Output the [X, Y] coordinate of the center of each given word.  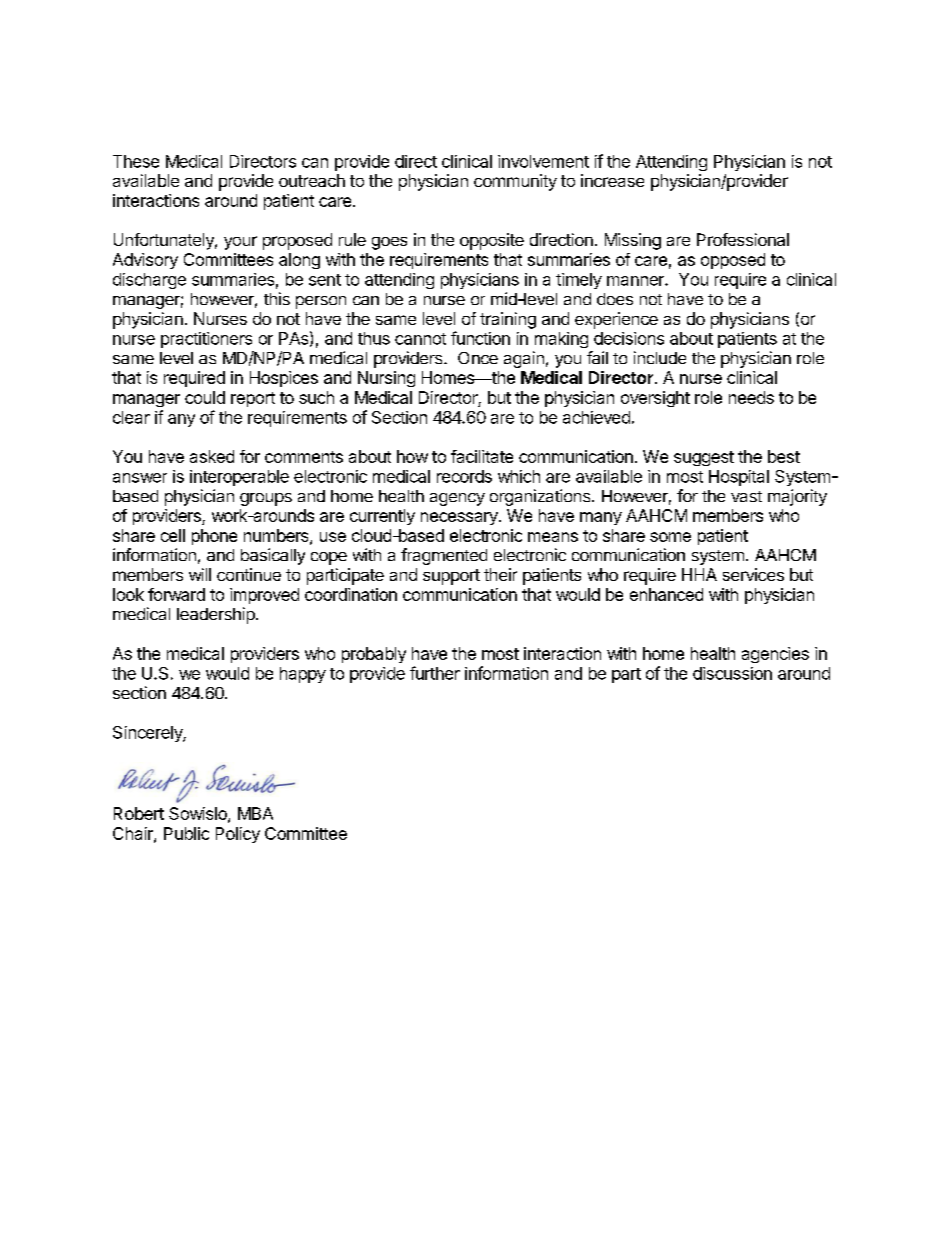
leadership [217, 615]
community [515, 182]
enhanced [666, 594]
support [451, 577]
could [205, 397]
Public [186, 833]
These [136, 161]
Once [478, 358]
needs [751, 397]
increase [612, 180]
